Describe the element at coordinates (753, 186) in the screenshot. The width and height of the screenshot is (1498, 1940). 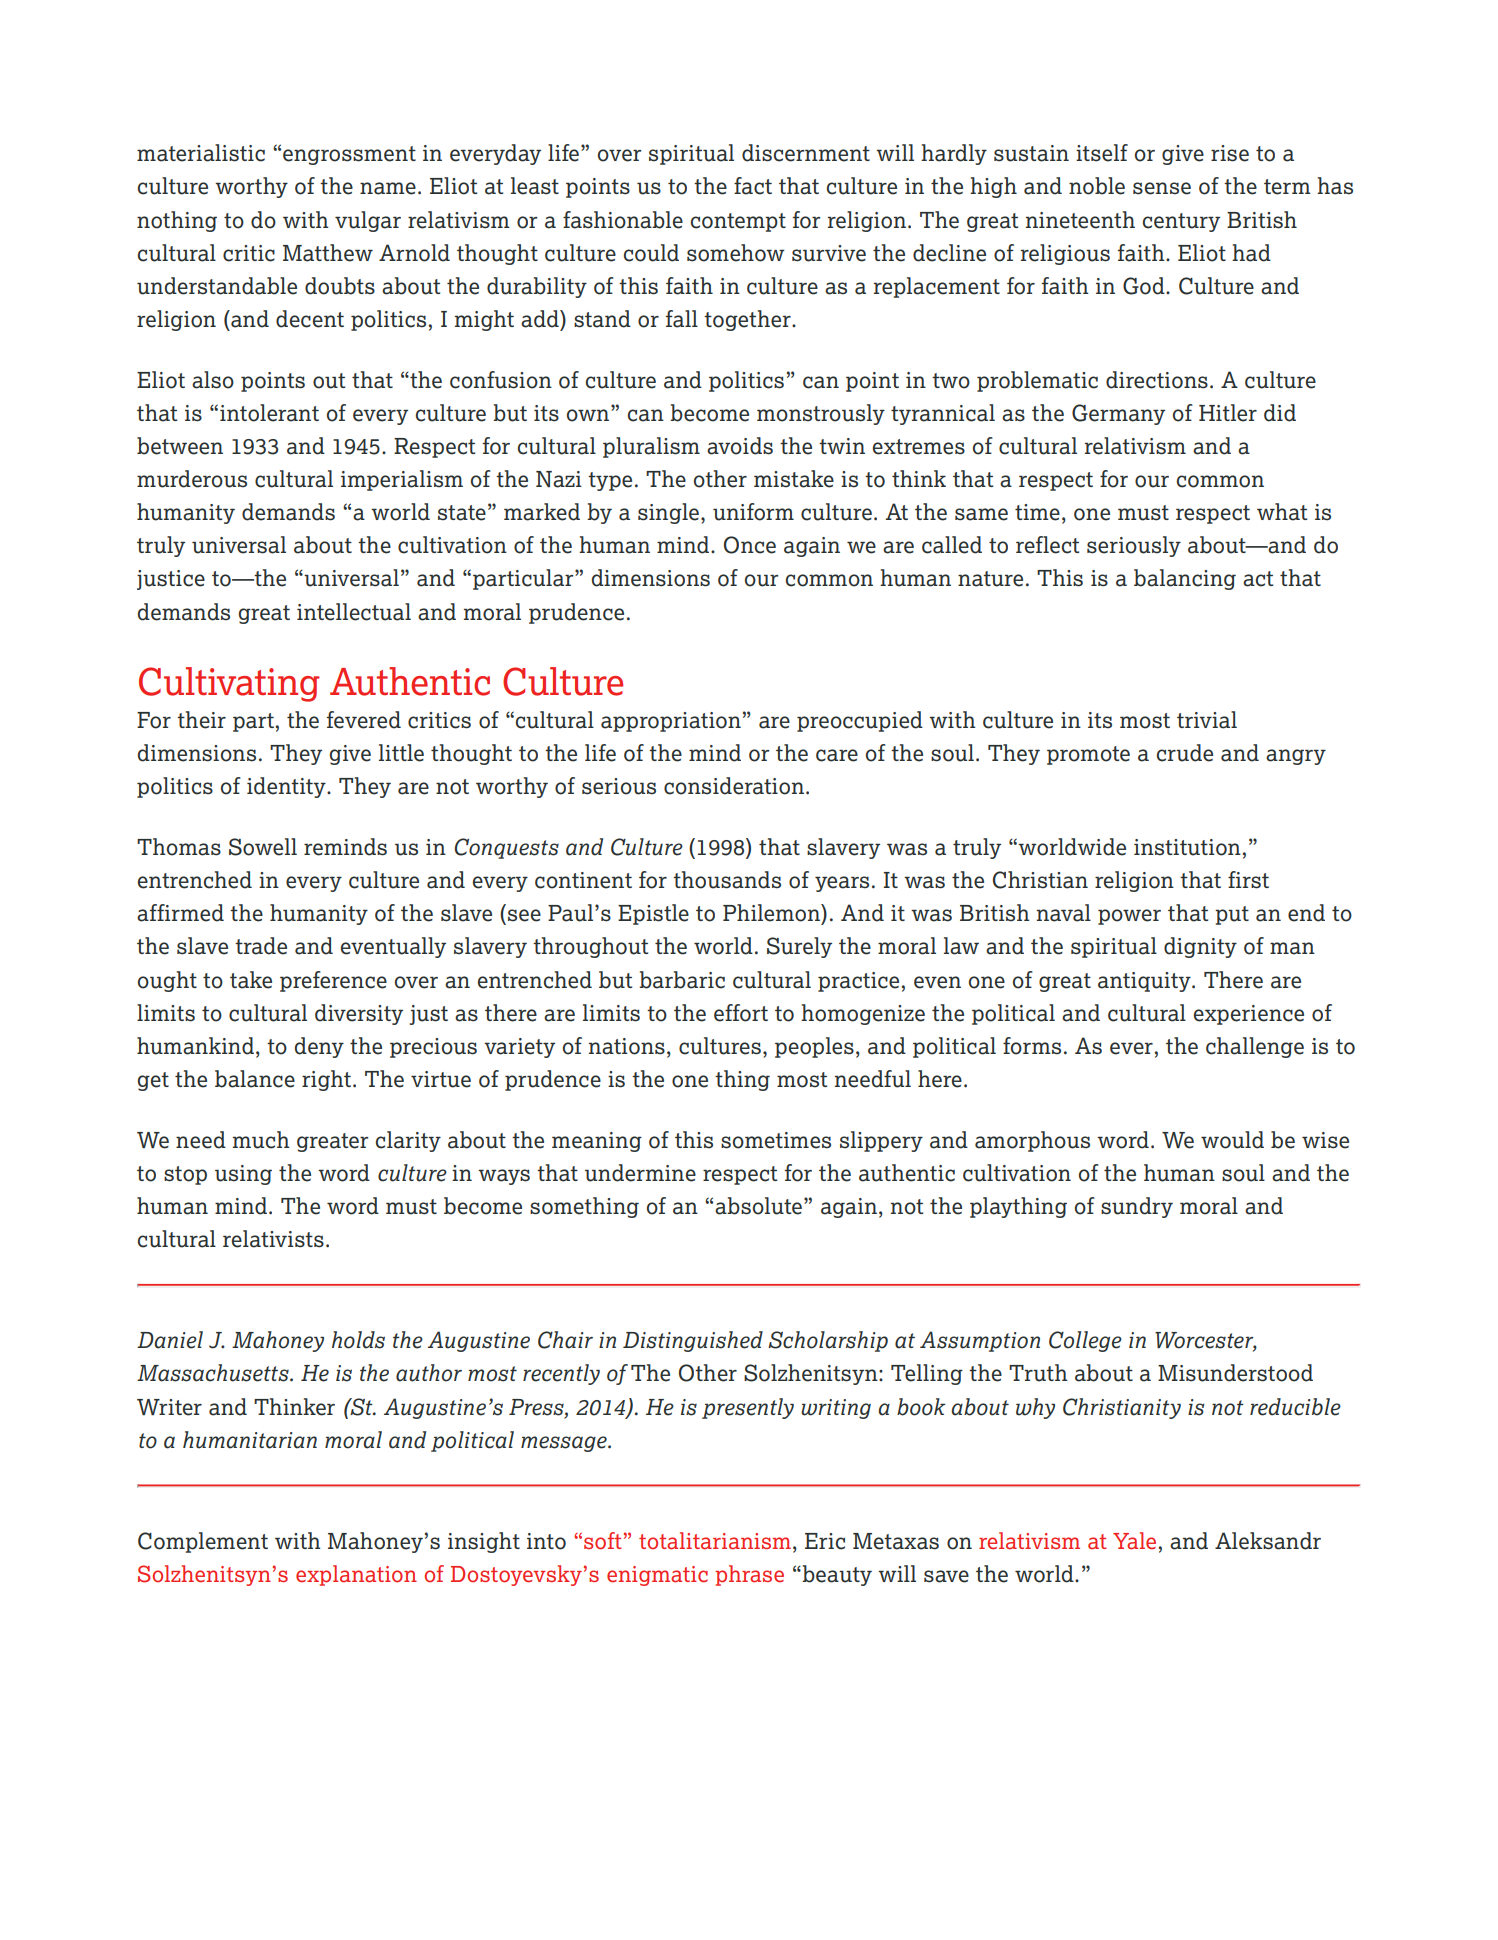
I see `fact` at that location.
